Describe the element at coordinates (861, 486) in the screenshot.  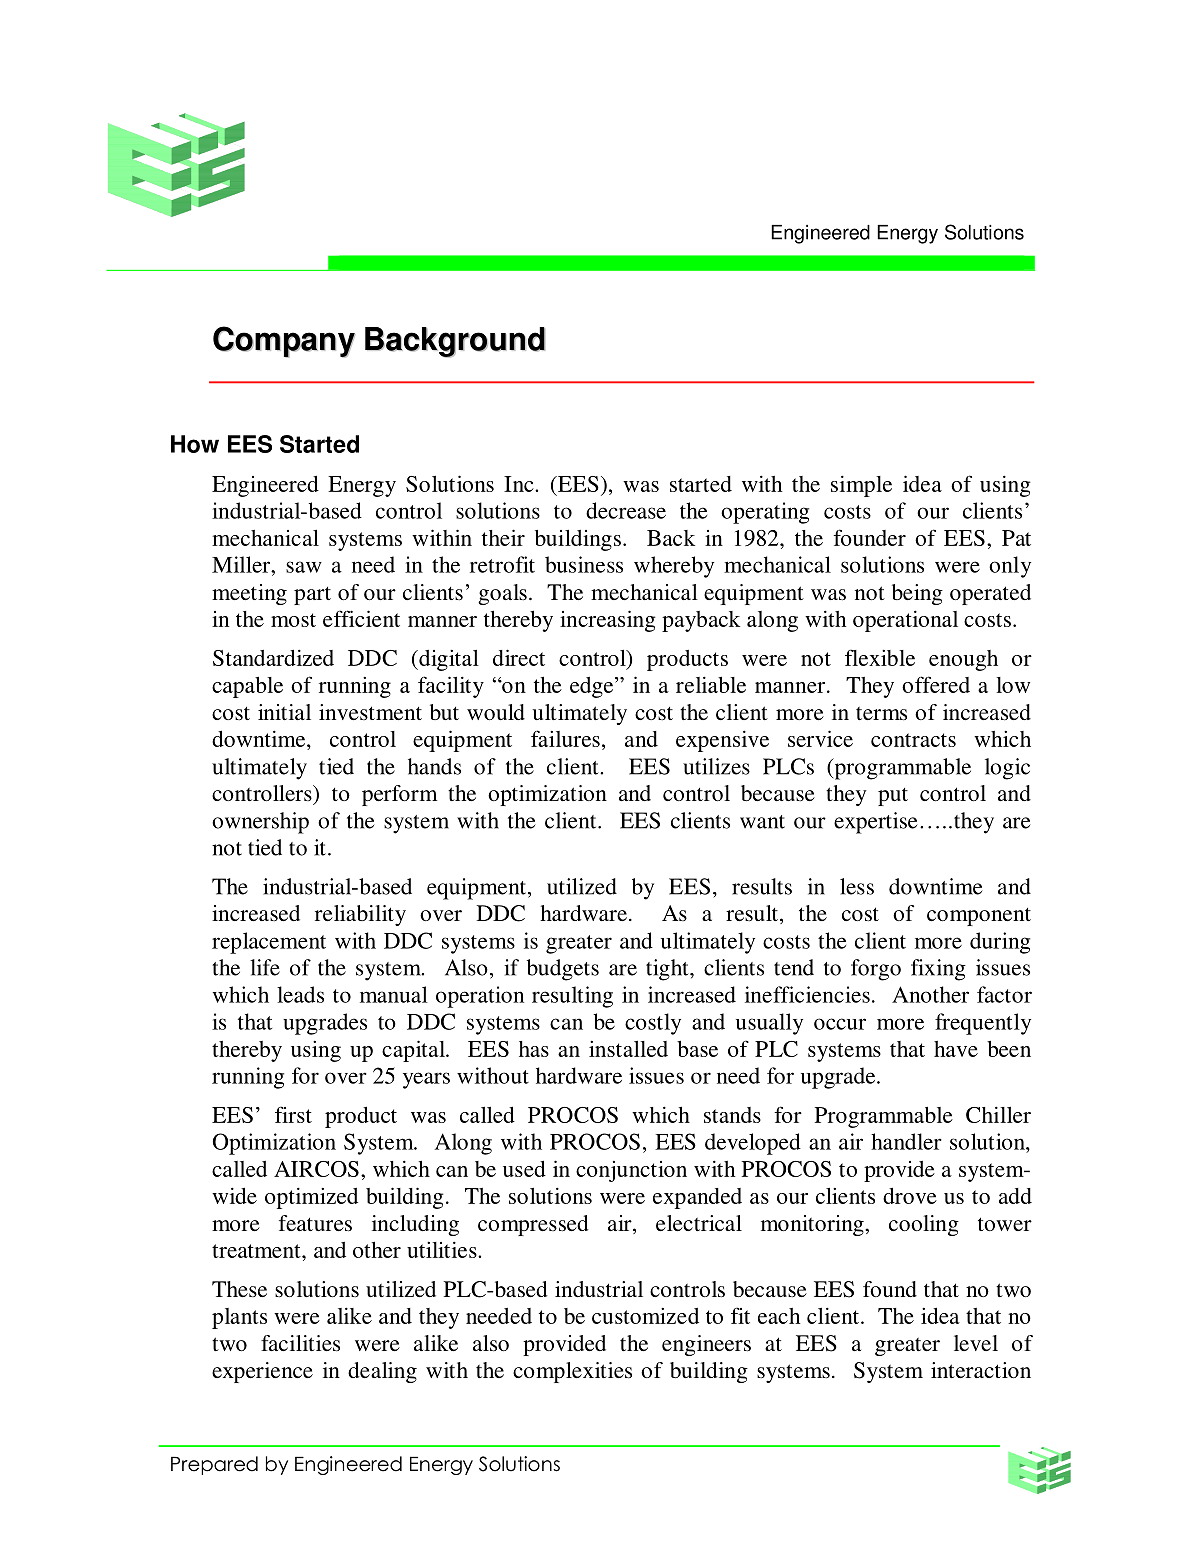
I see `simple` at that location.
